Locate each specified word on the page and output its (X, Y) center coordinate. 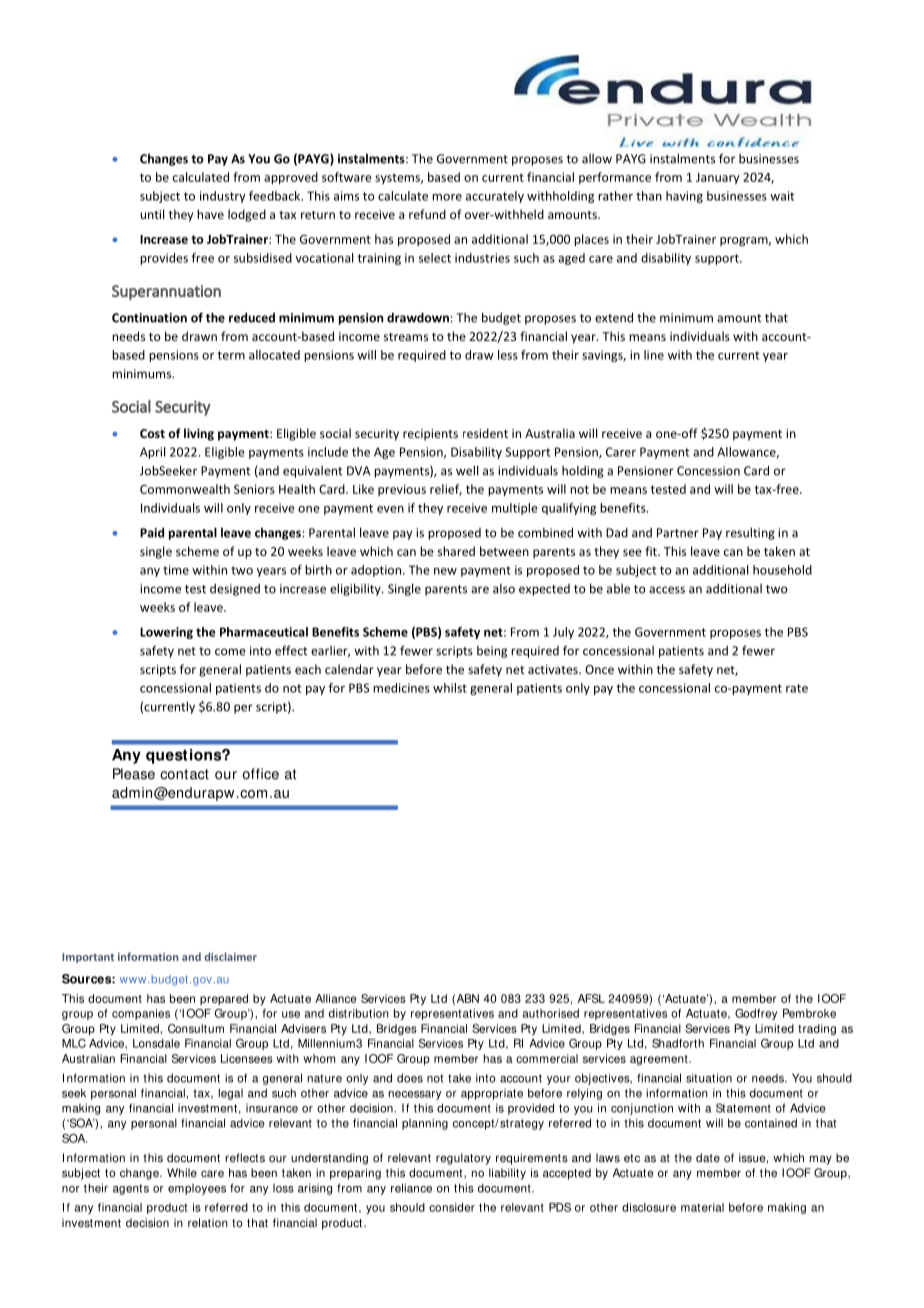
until (152, 214)
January (718, 179)
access (667, 590)
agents (131, 1189)
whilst (450, 688)
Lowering (166, 633)
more (447, 197)
